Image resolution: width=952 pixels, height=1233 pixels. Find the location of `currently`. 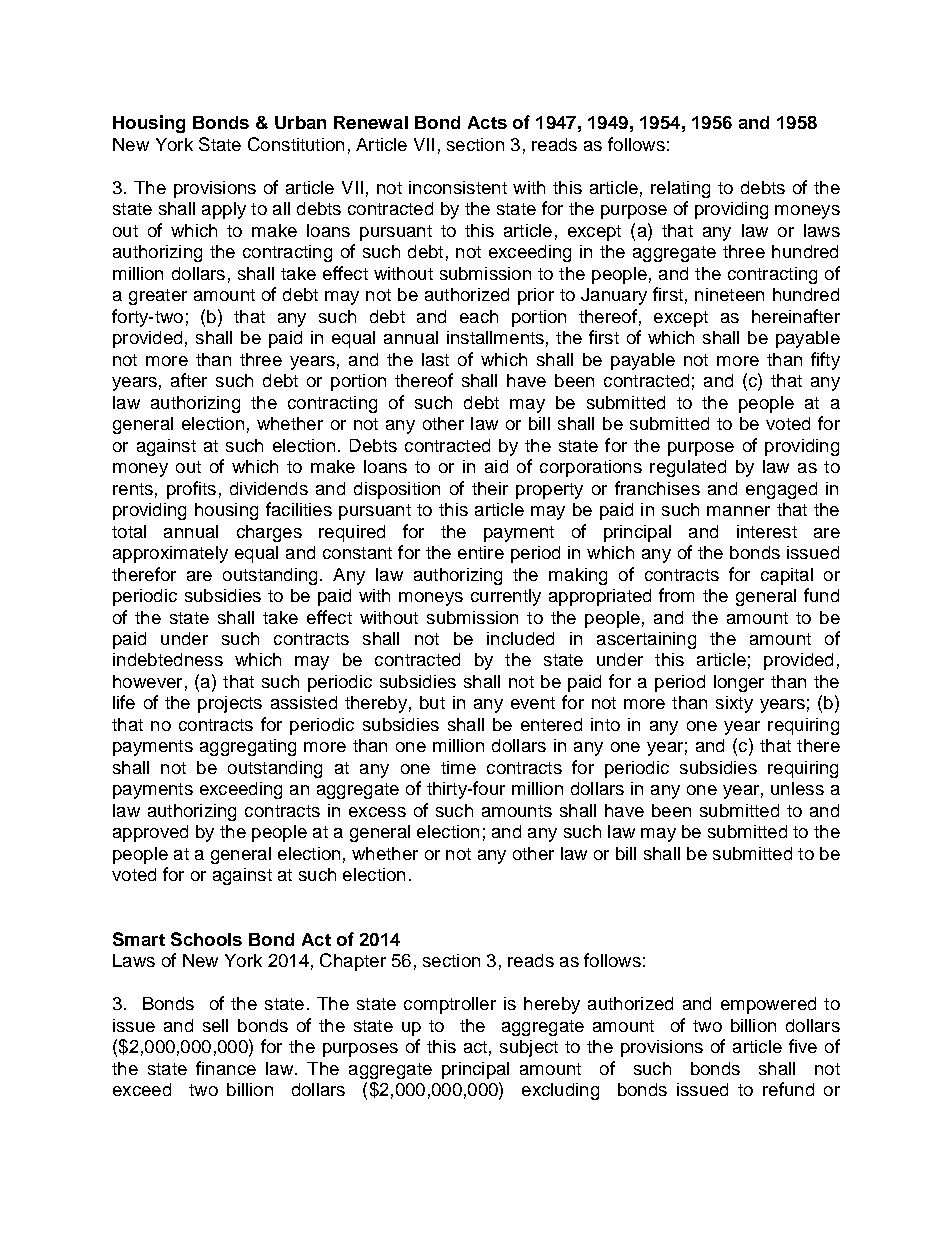

currently is located at coordinates (506, 597).
